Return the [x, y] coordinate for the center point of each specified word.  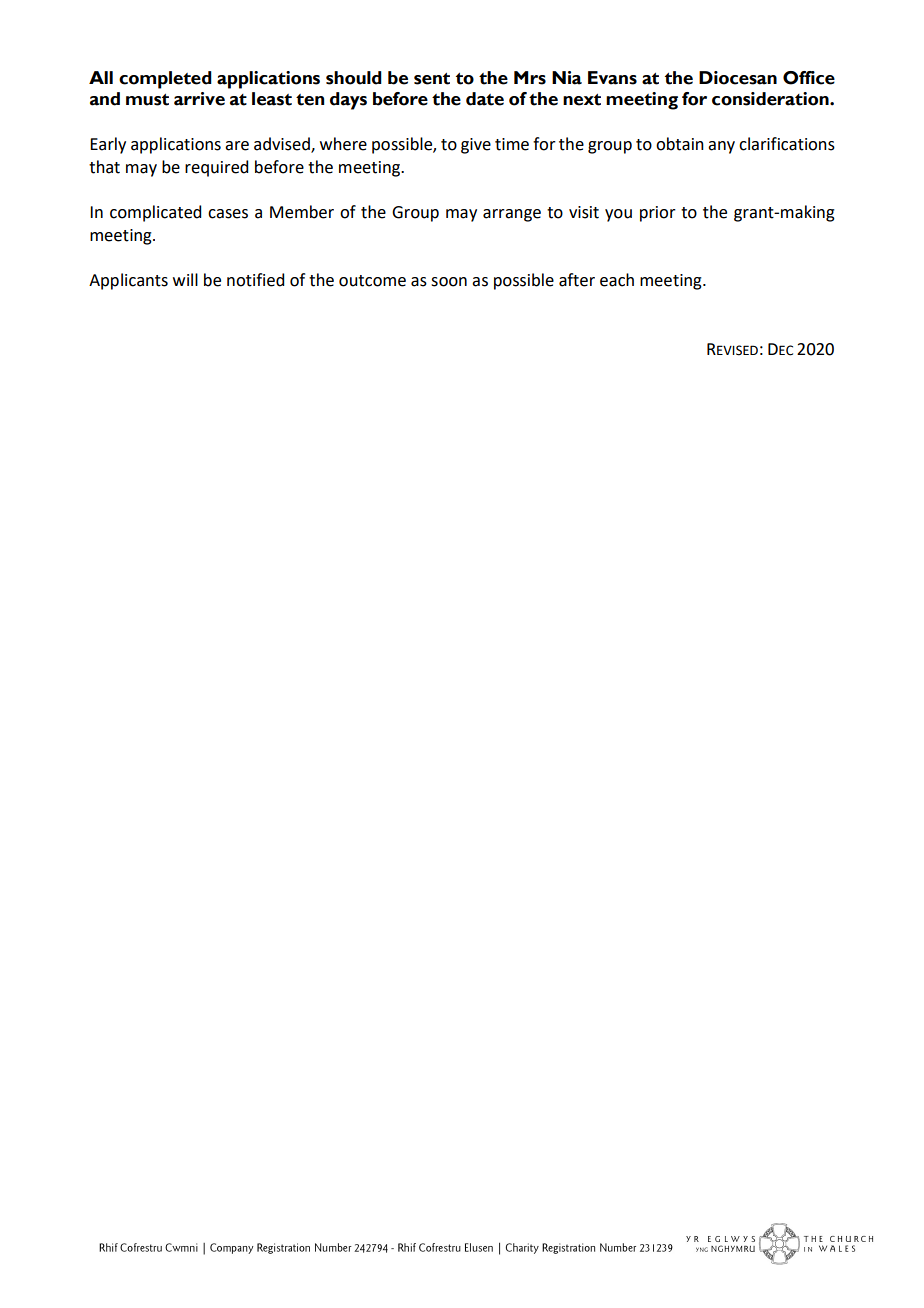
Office [809, 78]
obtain [680, 144]
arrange [512, 215]
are [237, 146]
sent [432, 79]
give [476, 146]
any [721, 147]
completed [165, 80]
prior [658, 214]
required [216, 168]
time [512, 144]
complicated [155, 213]
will [185, 279]
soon [449, 282]
